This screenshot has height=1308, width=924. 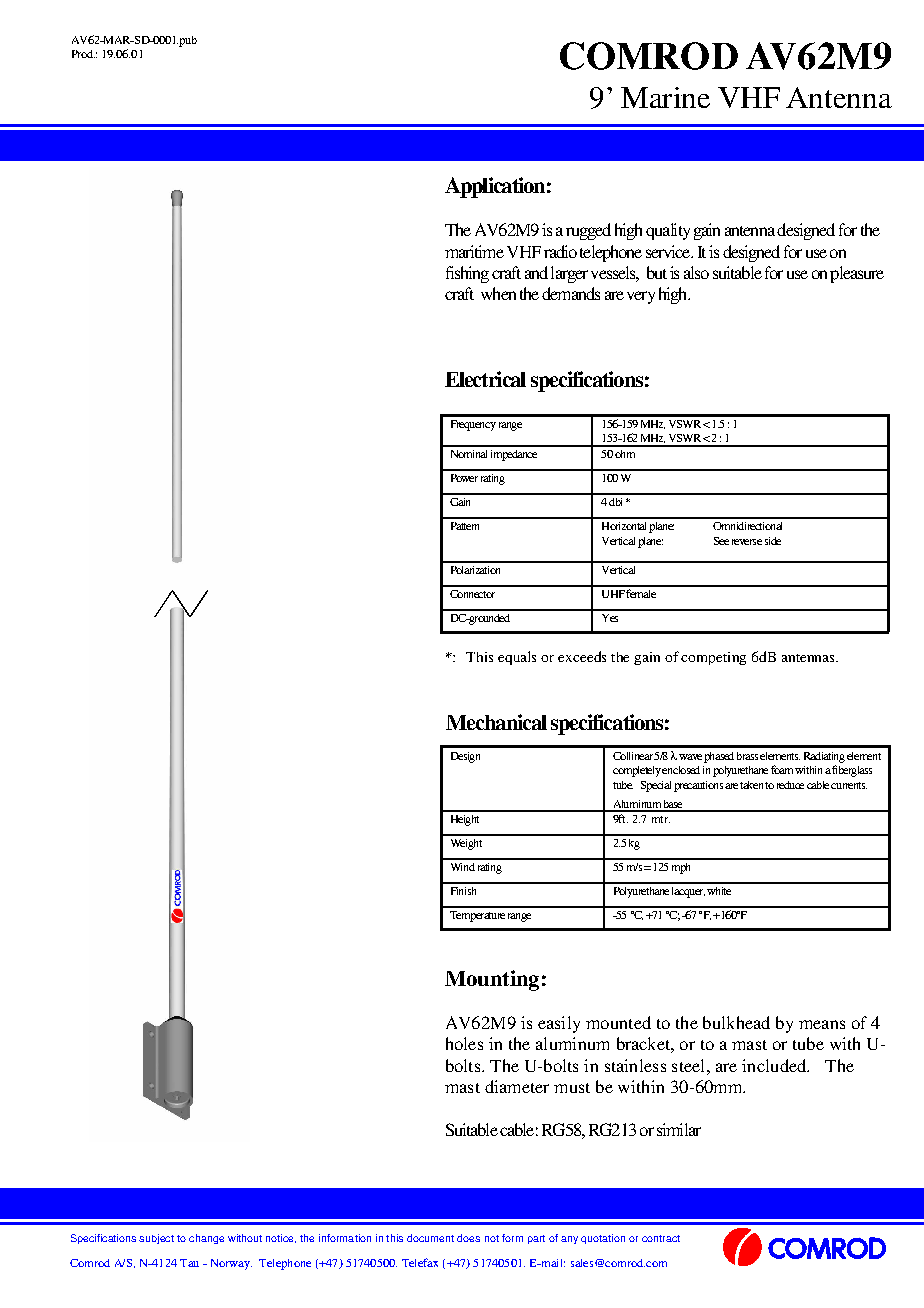 What do you see at coordinates (665, 97) in the screenshot?
I see `Marine` at bounding box center [665, 97].
